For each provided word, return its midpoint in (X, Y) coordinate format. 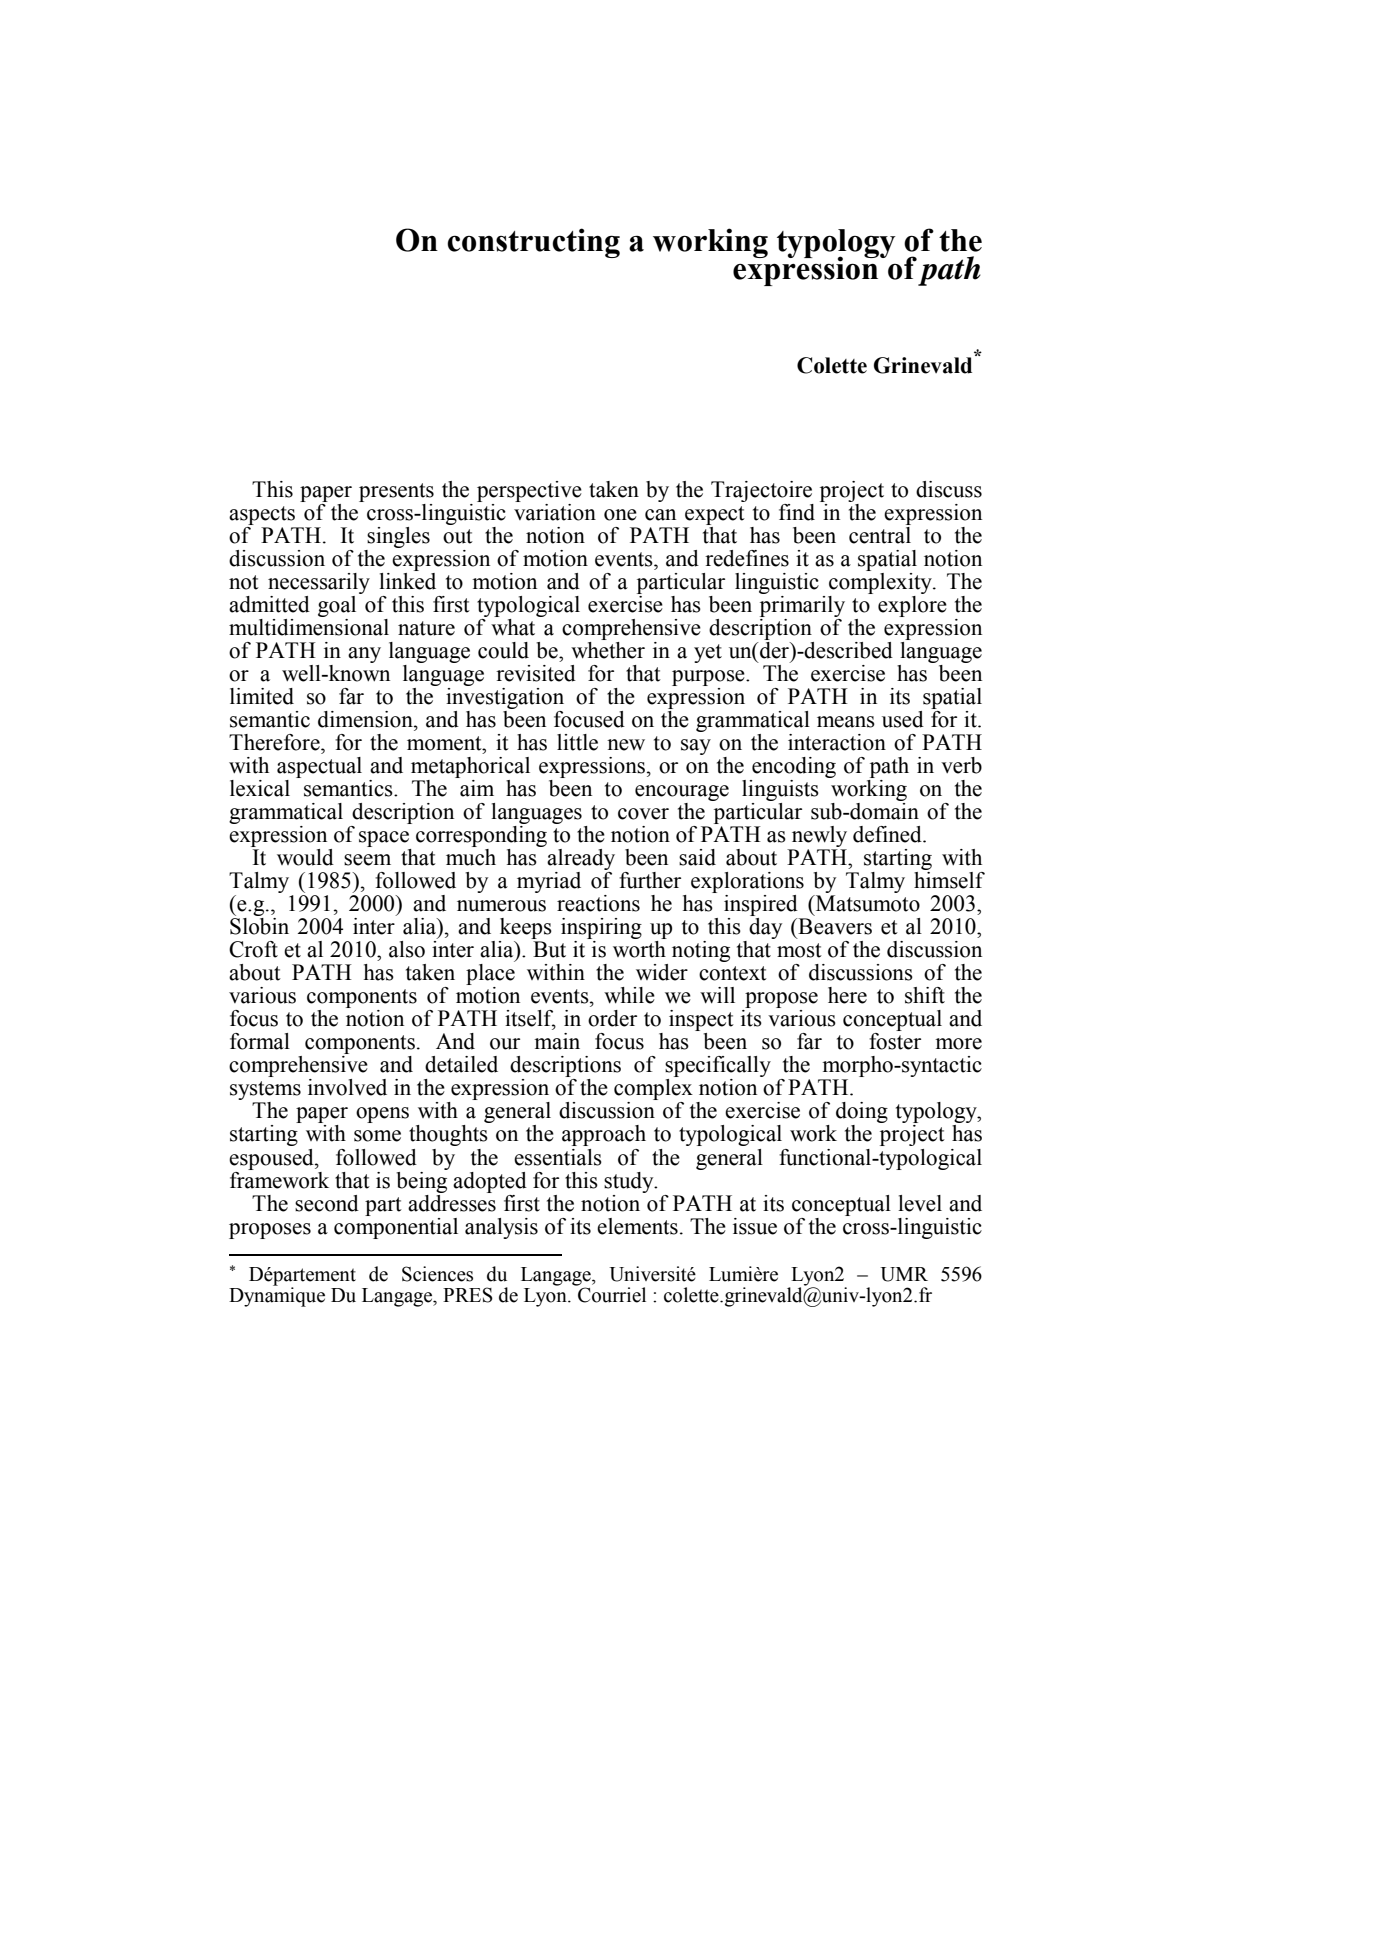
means (846, 722)
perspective (529, 493)
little (577, 742)
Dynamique (277, 1296)
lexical (260, 788)
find (797, 512)
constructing (533, 243)
